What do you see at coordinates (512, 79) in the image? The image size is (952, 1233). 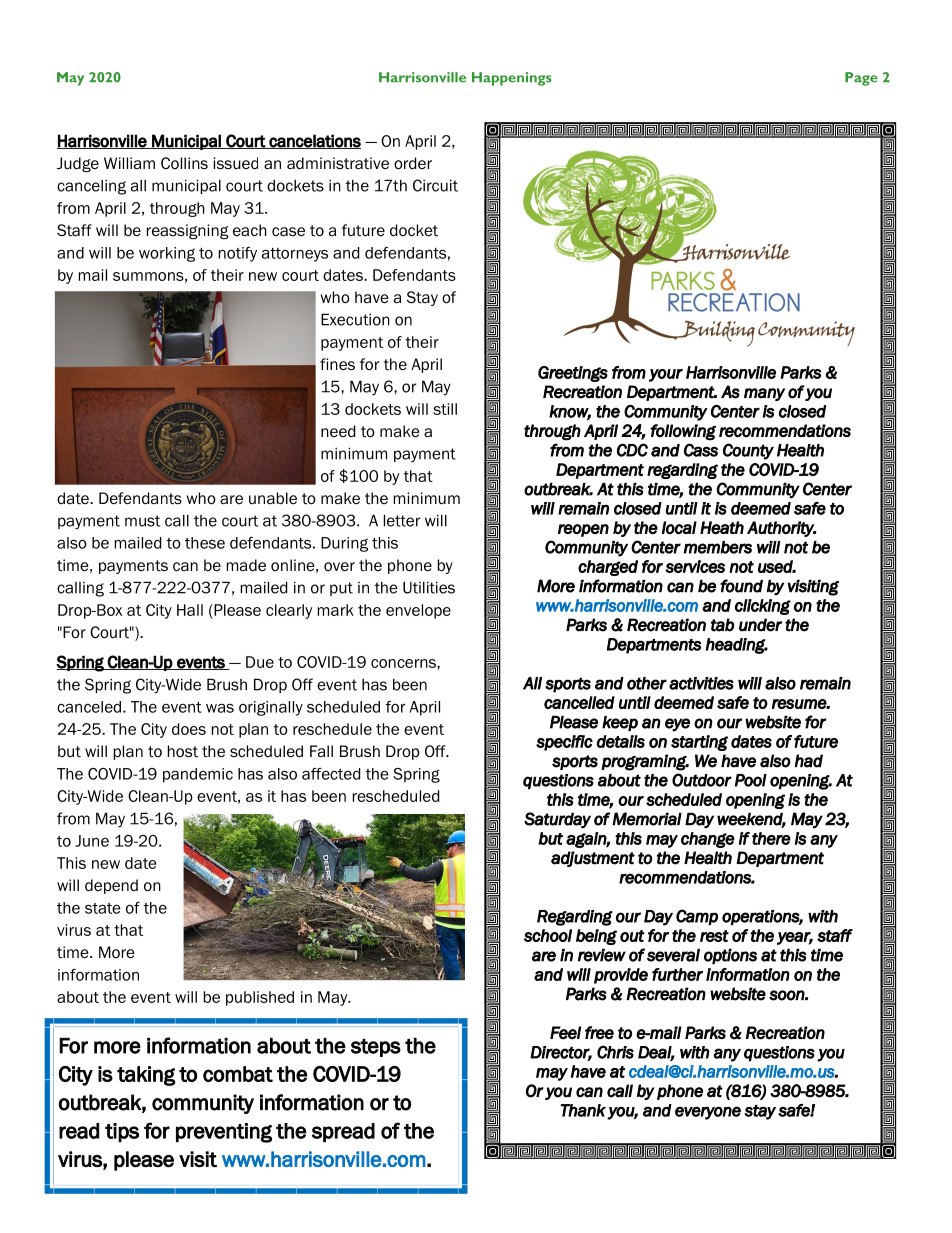 I see `Happenings` at bounding box center [512, 79].
